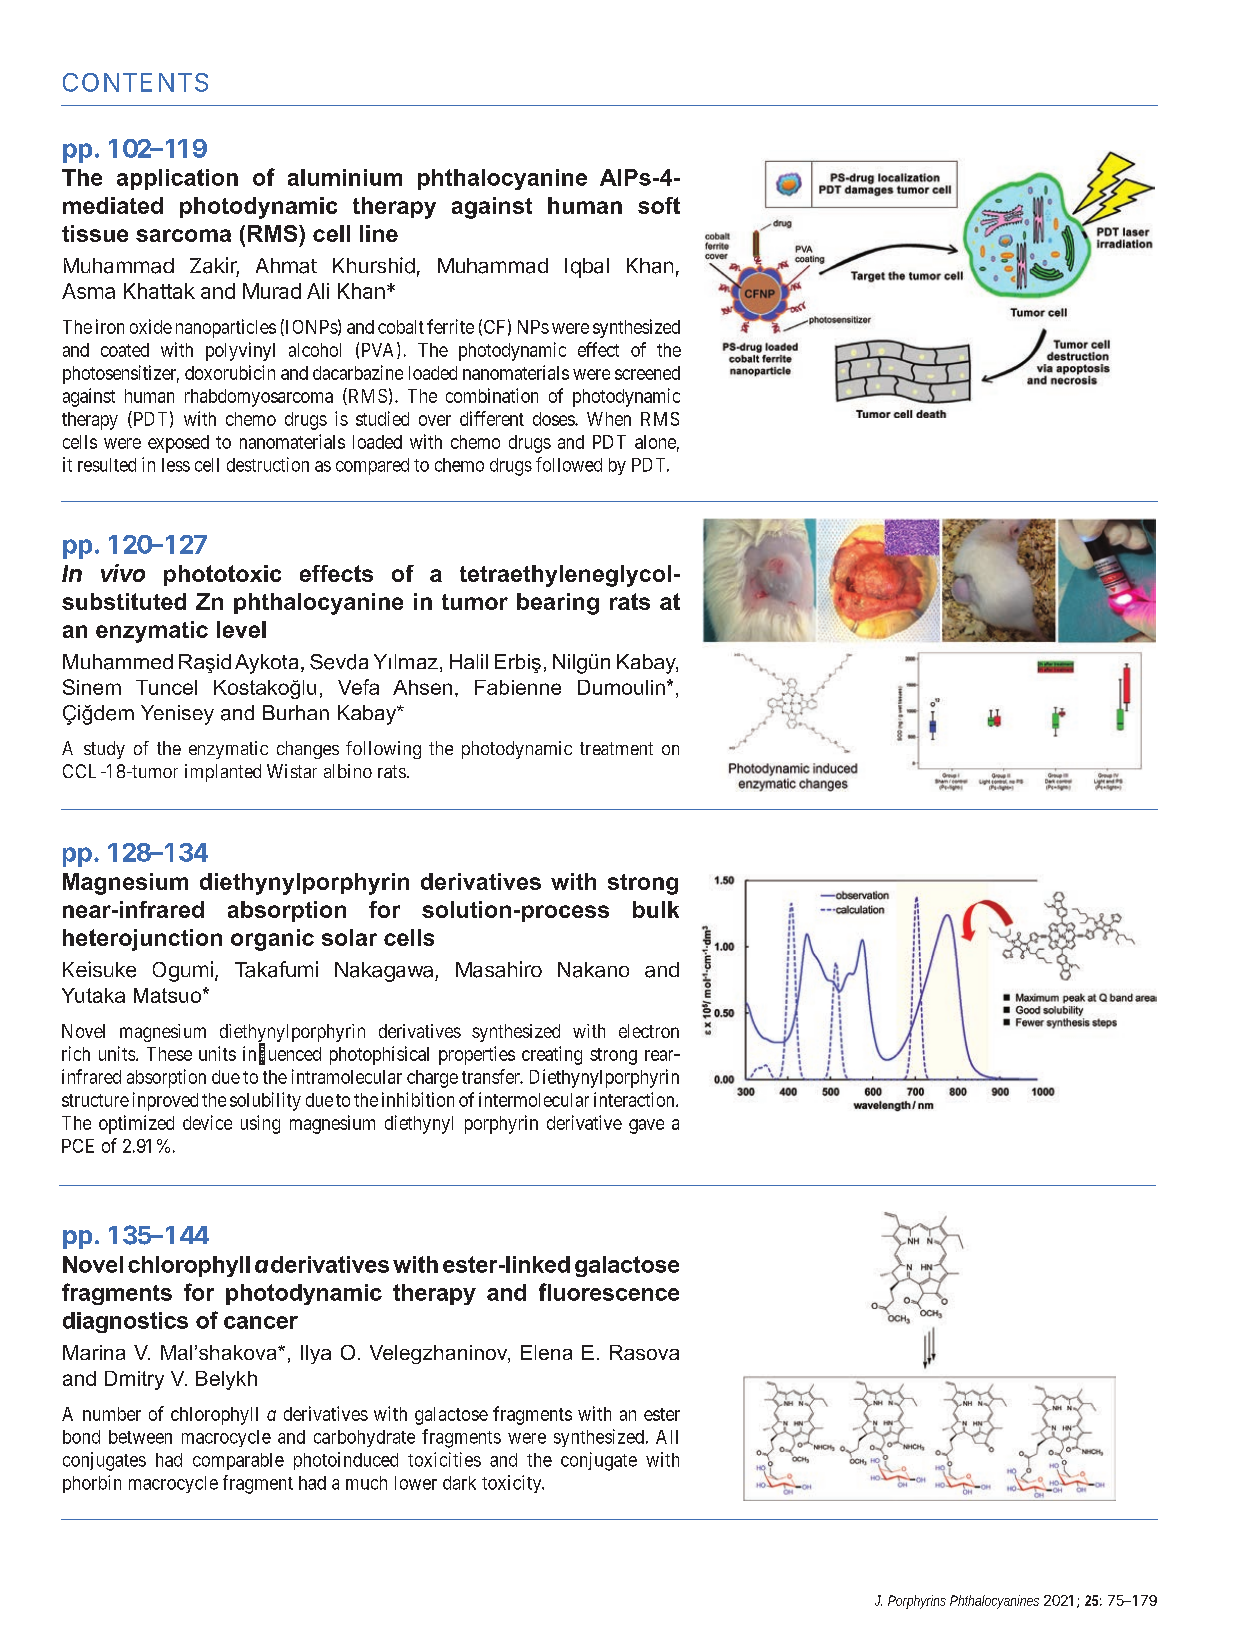 This screenshot has height=1638, width=1236. What do you see at coordinates (169, 1054) in the screenshot?
I see `These` at bounding box center [169, 1054].
